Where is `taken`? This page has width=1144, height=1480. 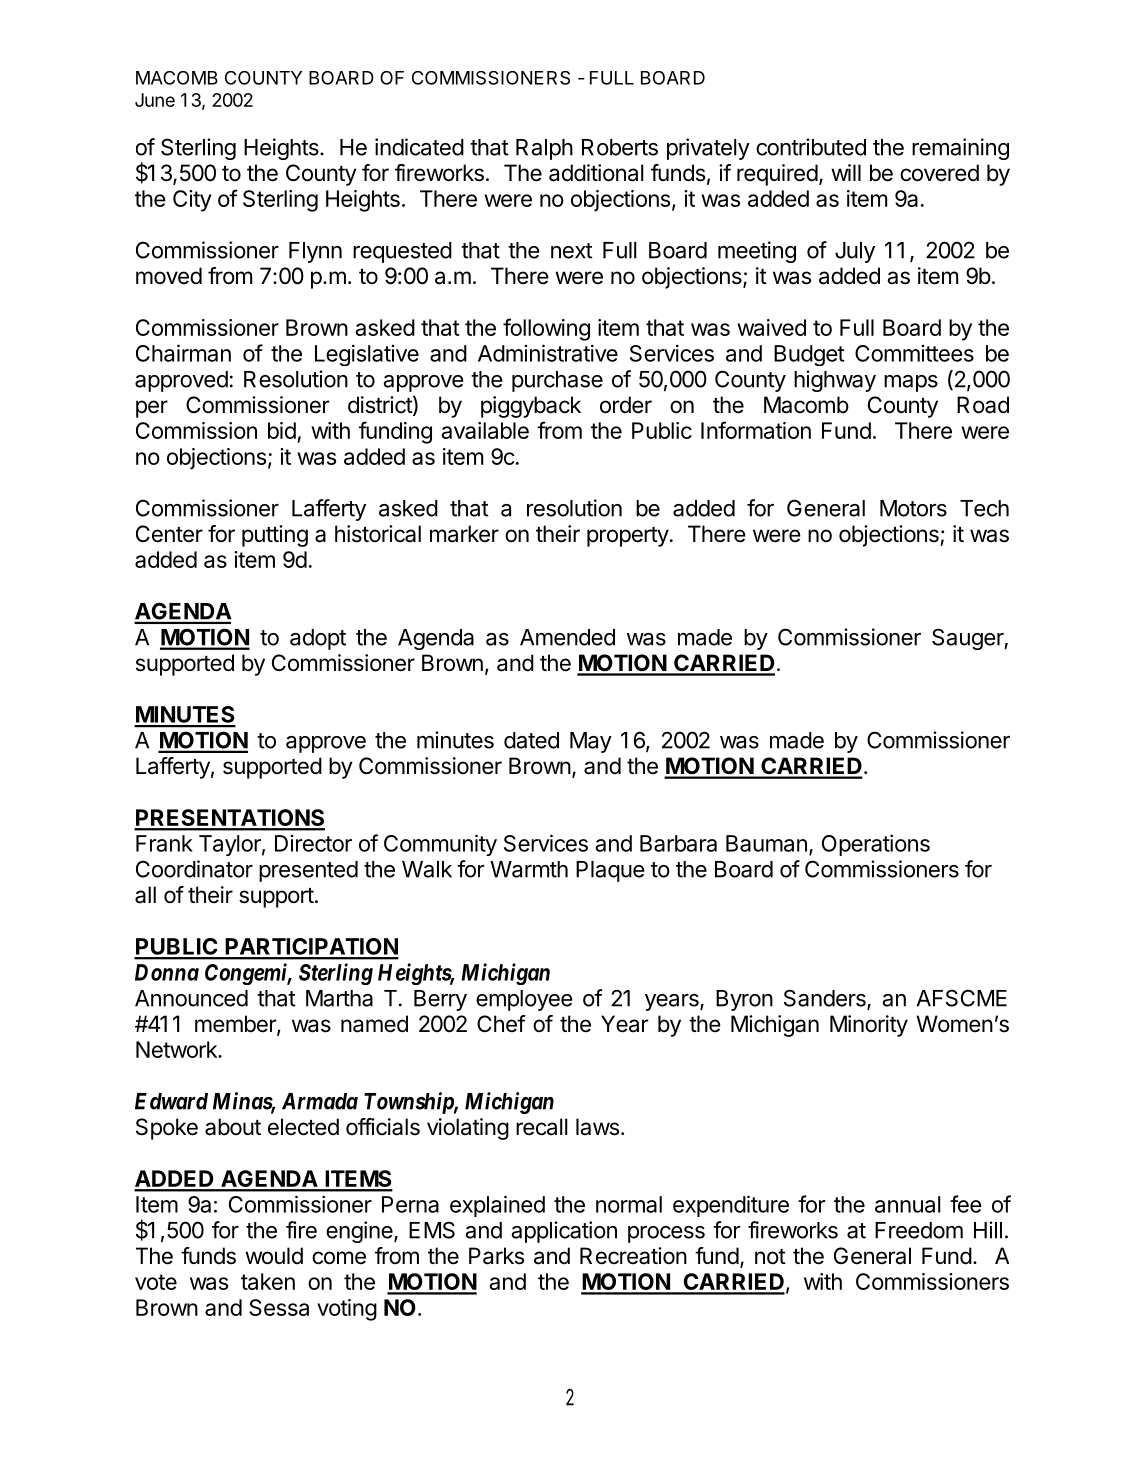 taken is located at coordinates (268, 1281).
